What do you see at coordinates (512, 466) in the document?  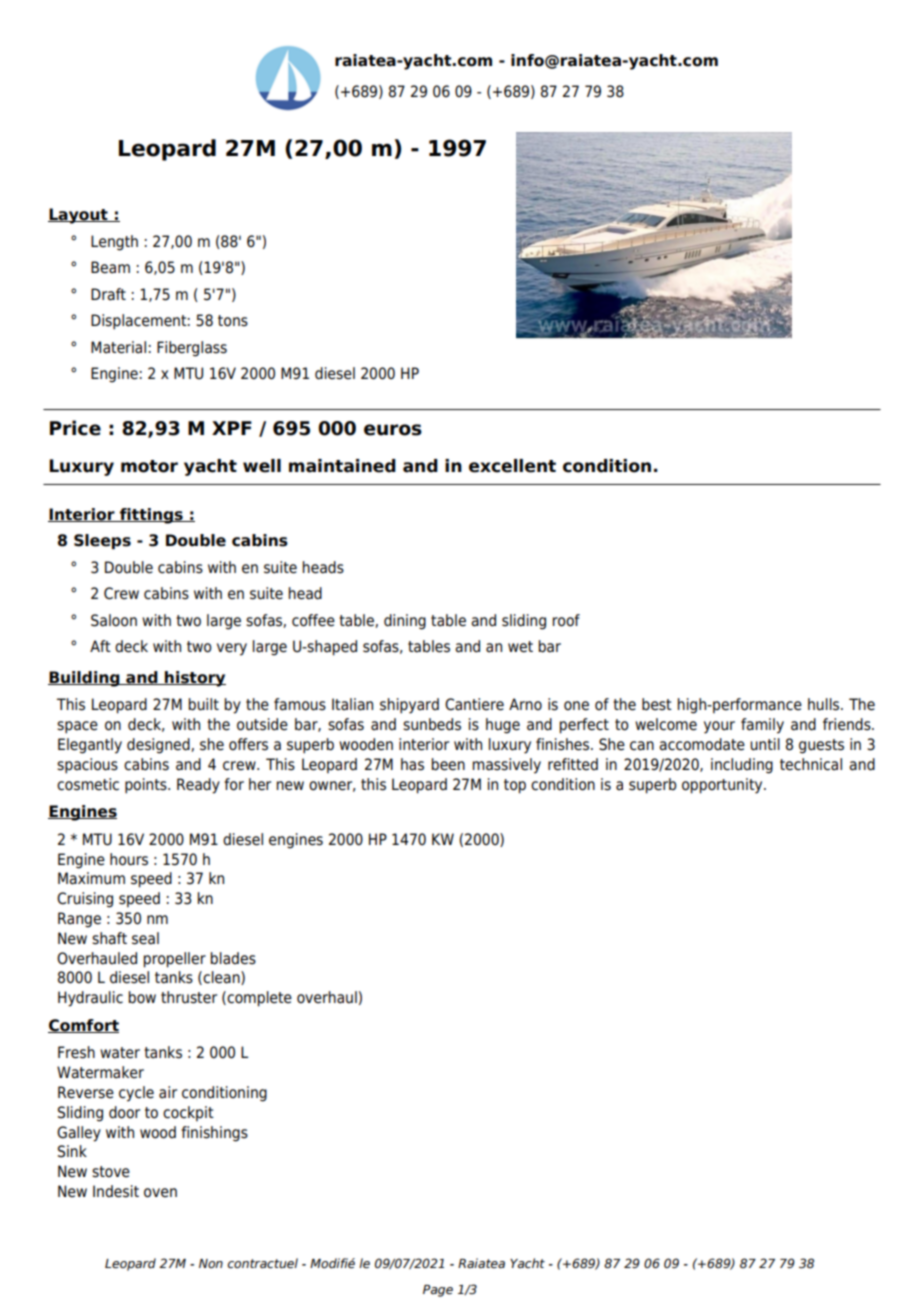 I see `excellent` at bounding box center [512, 466].
